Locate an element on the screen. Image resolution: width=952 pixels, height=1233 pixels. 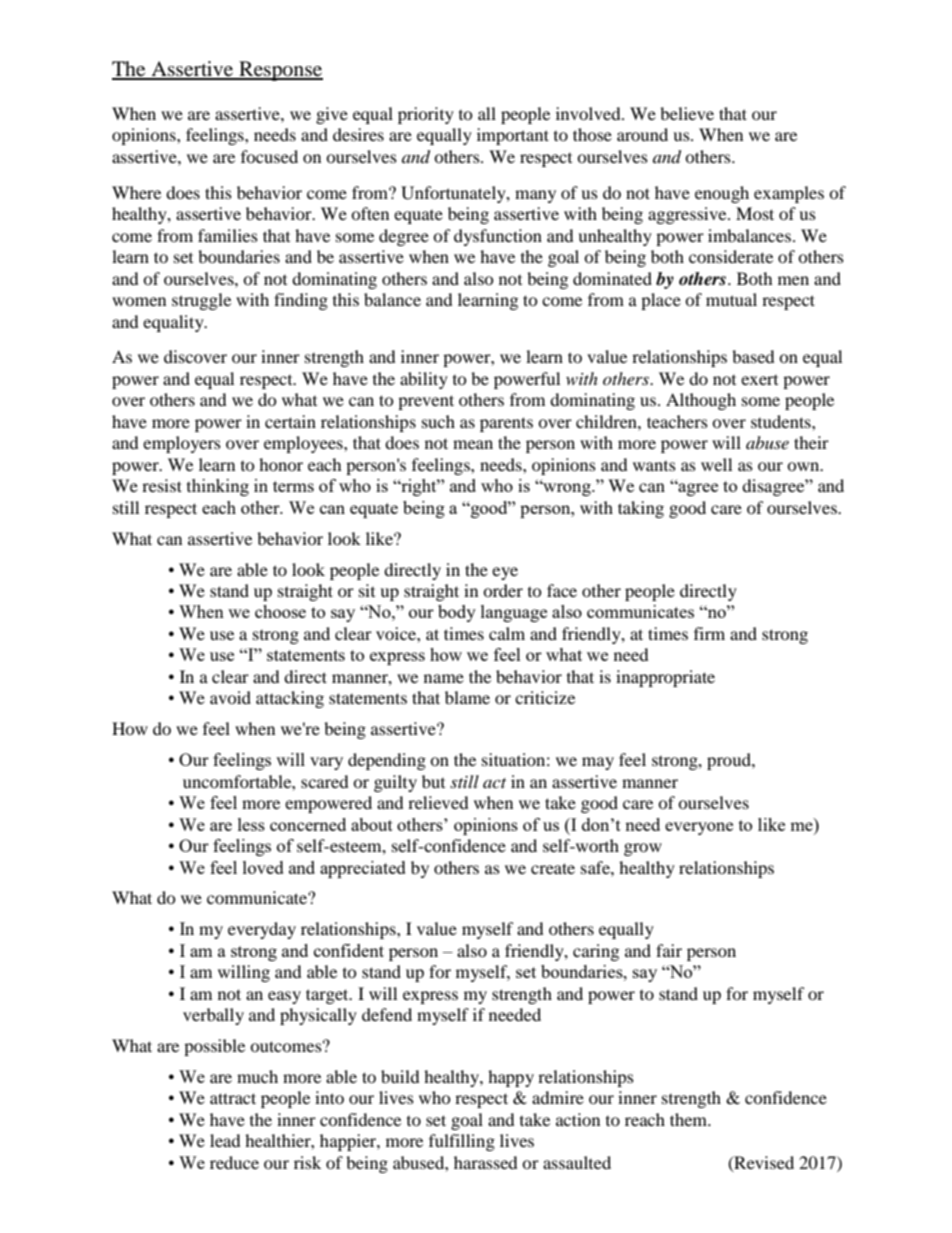
priority is located at coordinates (426, 115).
